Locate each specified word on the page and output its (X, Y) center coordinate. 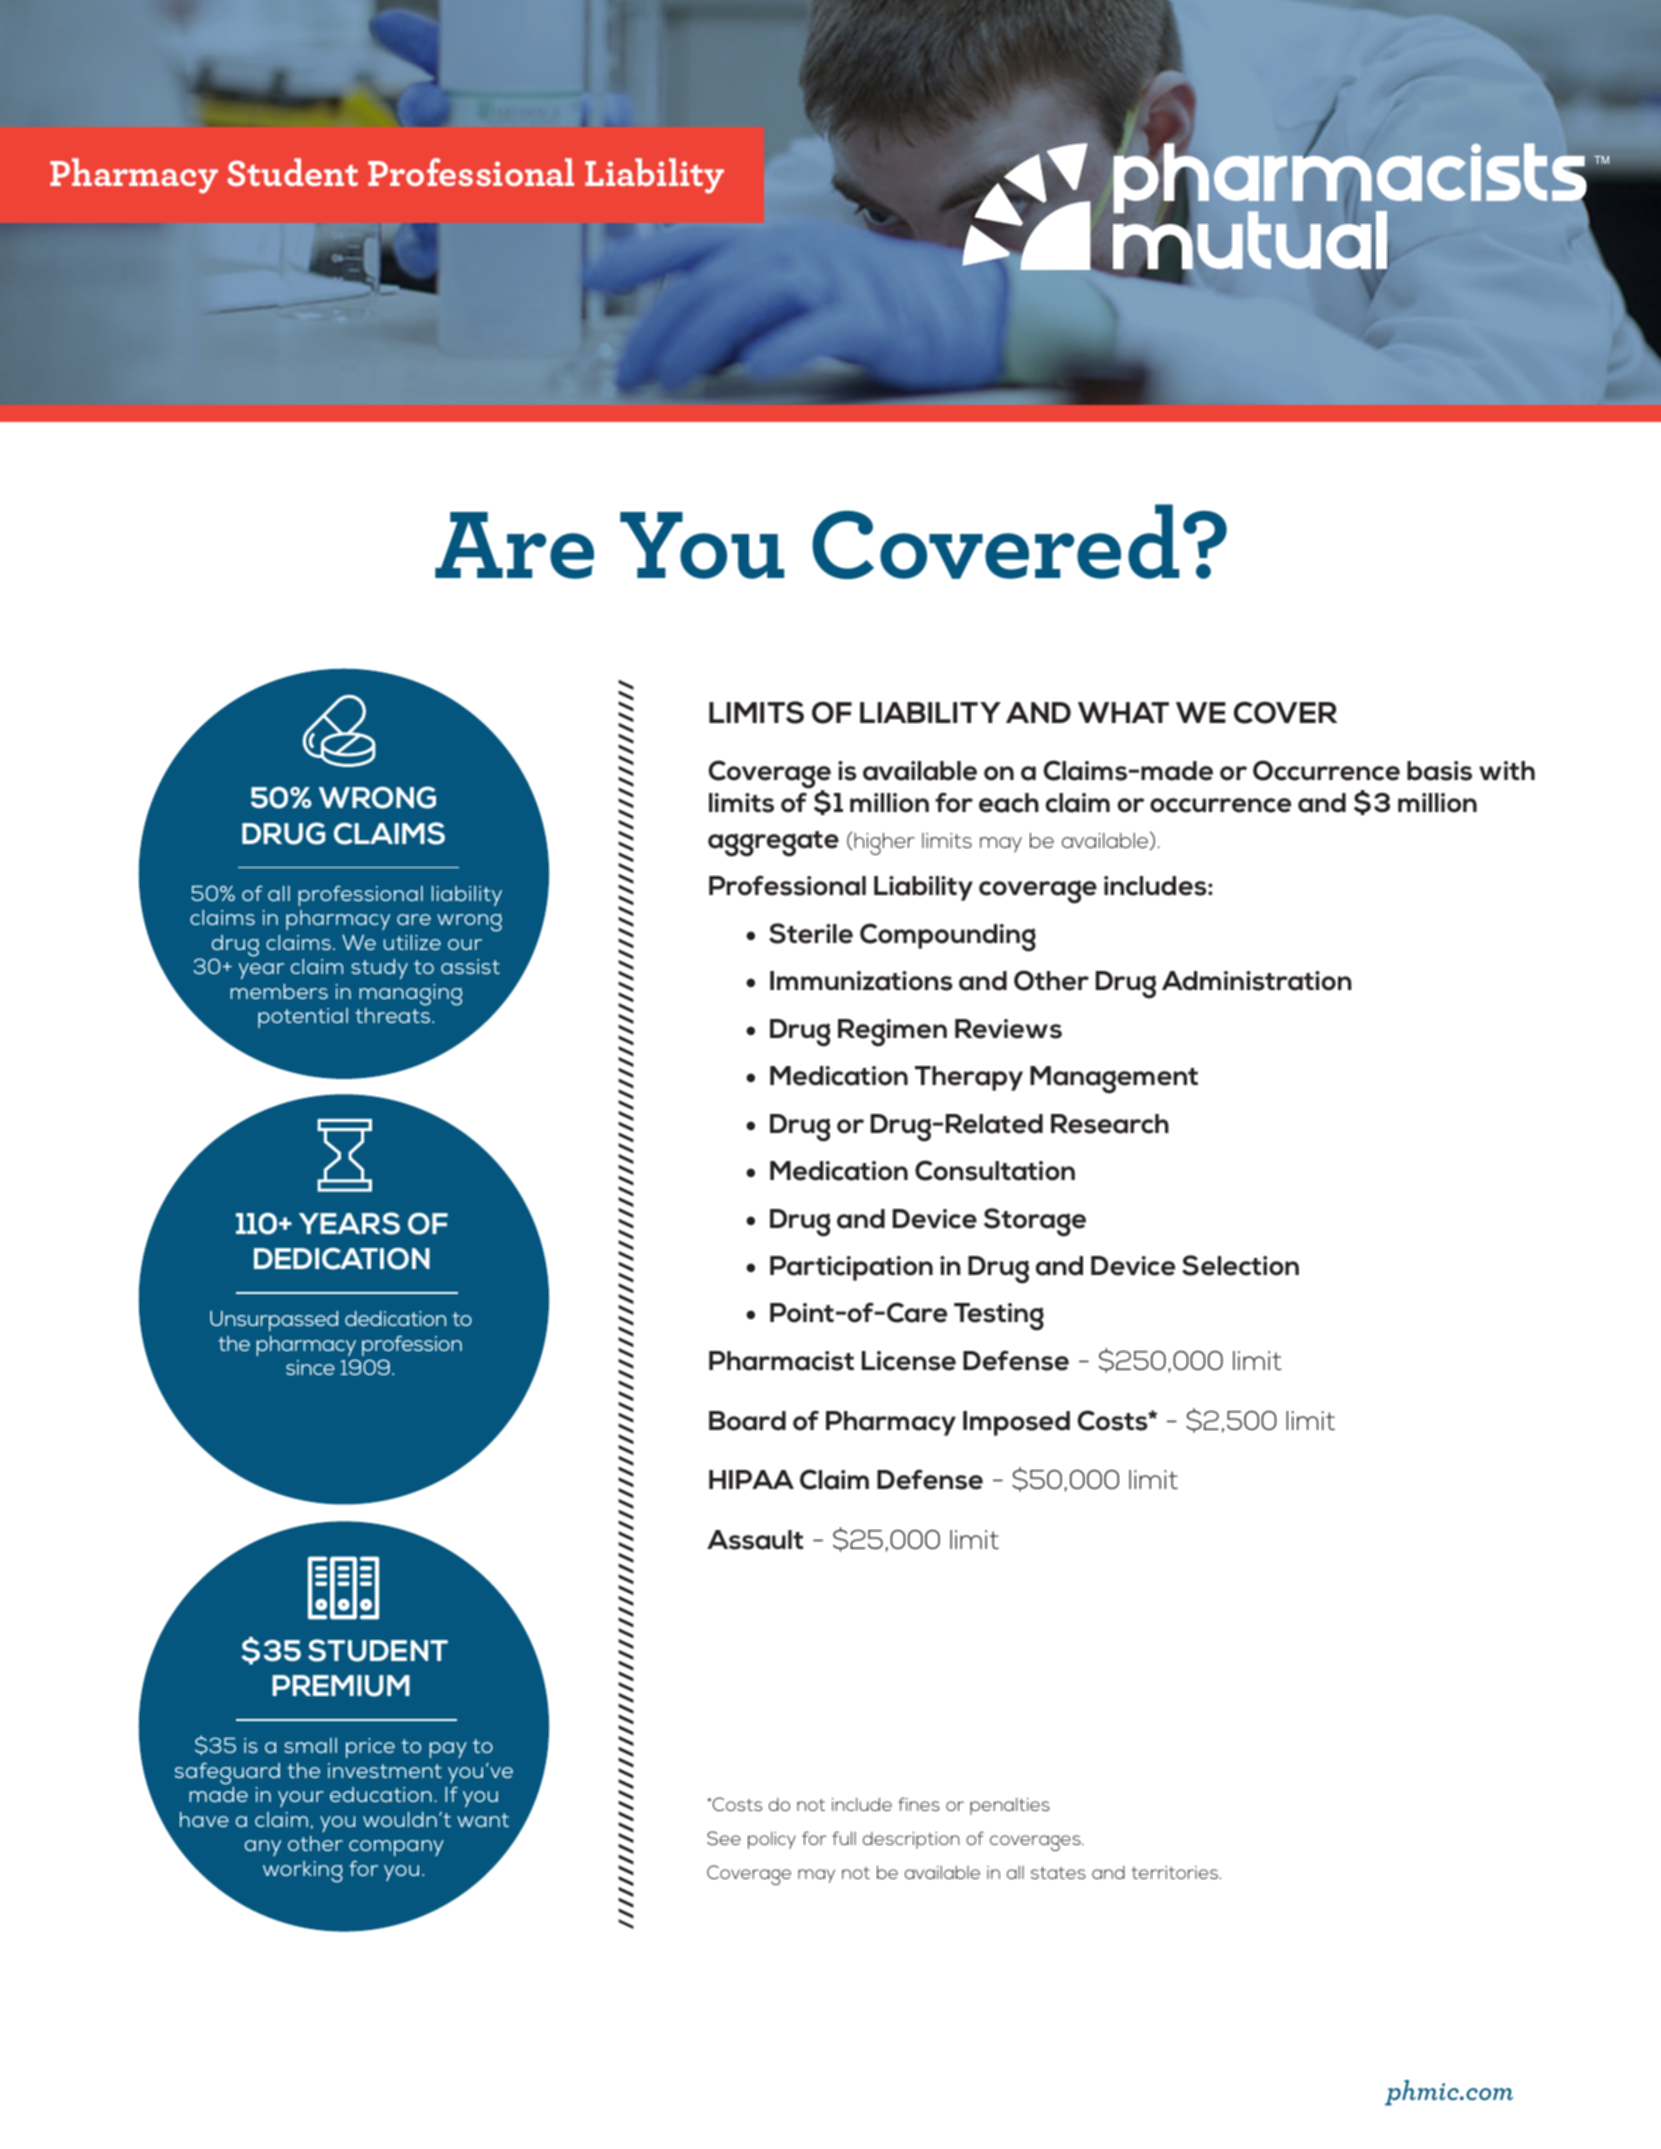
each (1009, 803)
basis (1439, 771)
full (844, 1838)
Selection (1240, 1265)
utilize (412, 942)
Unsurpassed (274, 1321)
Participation (851, 1268)
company (396, 1848)
